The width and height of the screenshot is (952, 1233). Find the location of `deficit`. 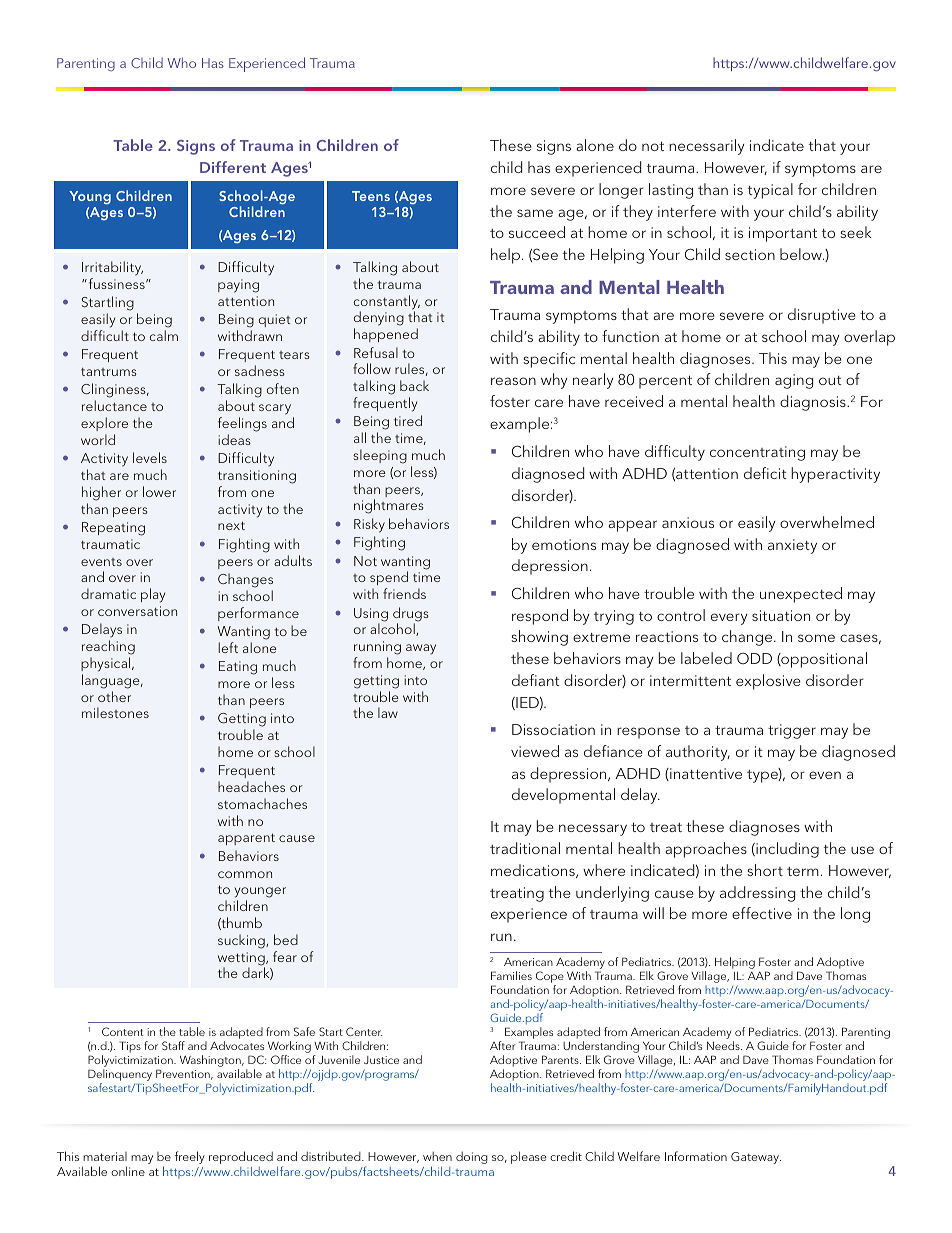

deficit is located at coordinates (765, 473).
